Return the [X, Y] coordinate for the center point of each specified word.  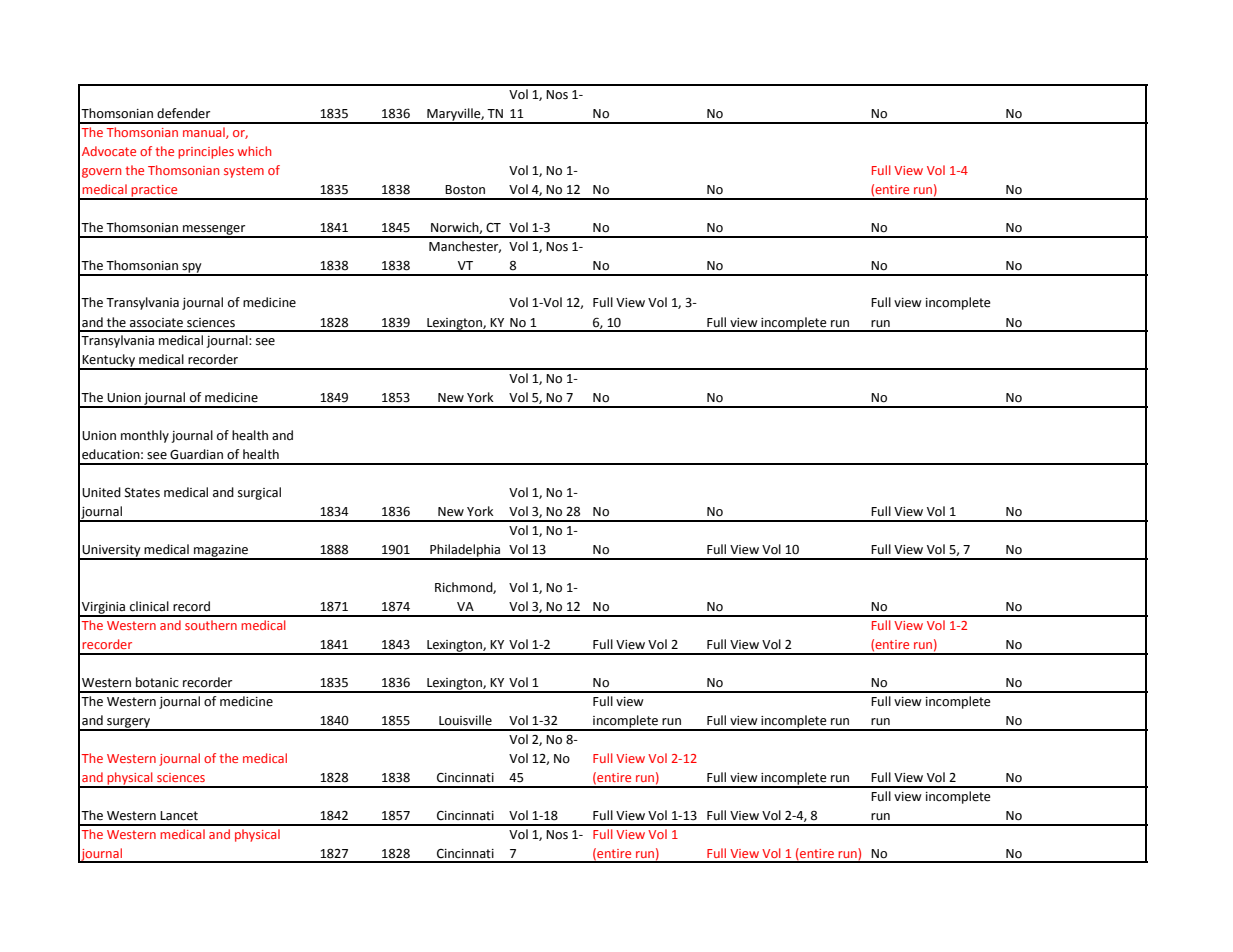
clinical [149, 606]
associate [156, 323]
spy [192, 269]
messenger [214, 231]
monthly [145, 436]
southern [211, 625]
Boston [465, 190]
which [254, 151]
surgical [259, 493]
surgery [129, 724]
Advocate [109, 151]
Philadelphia [465, 551]
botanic [157, 682]
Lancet [179, 816]
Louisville [465, 720]
